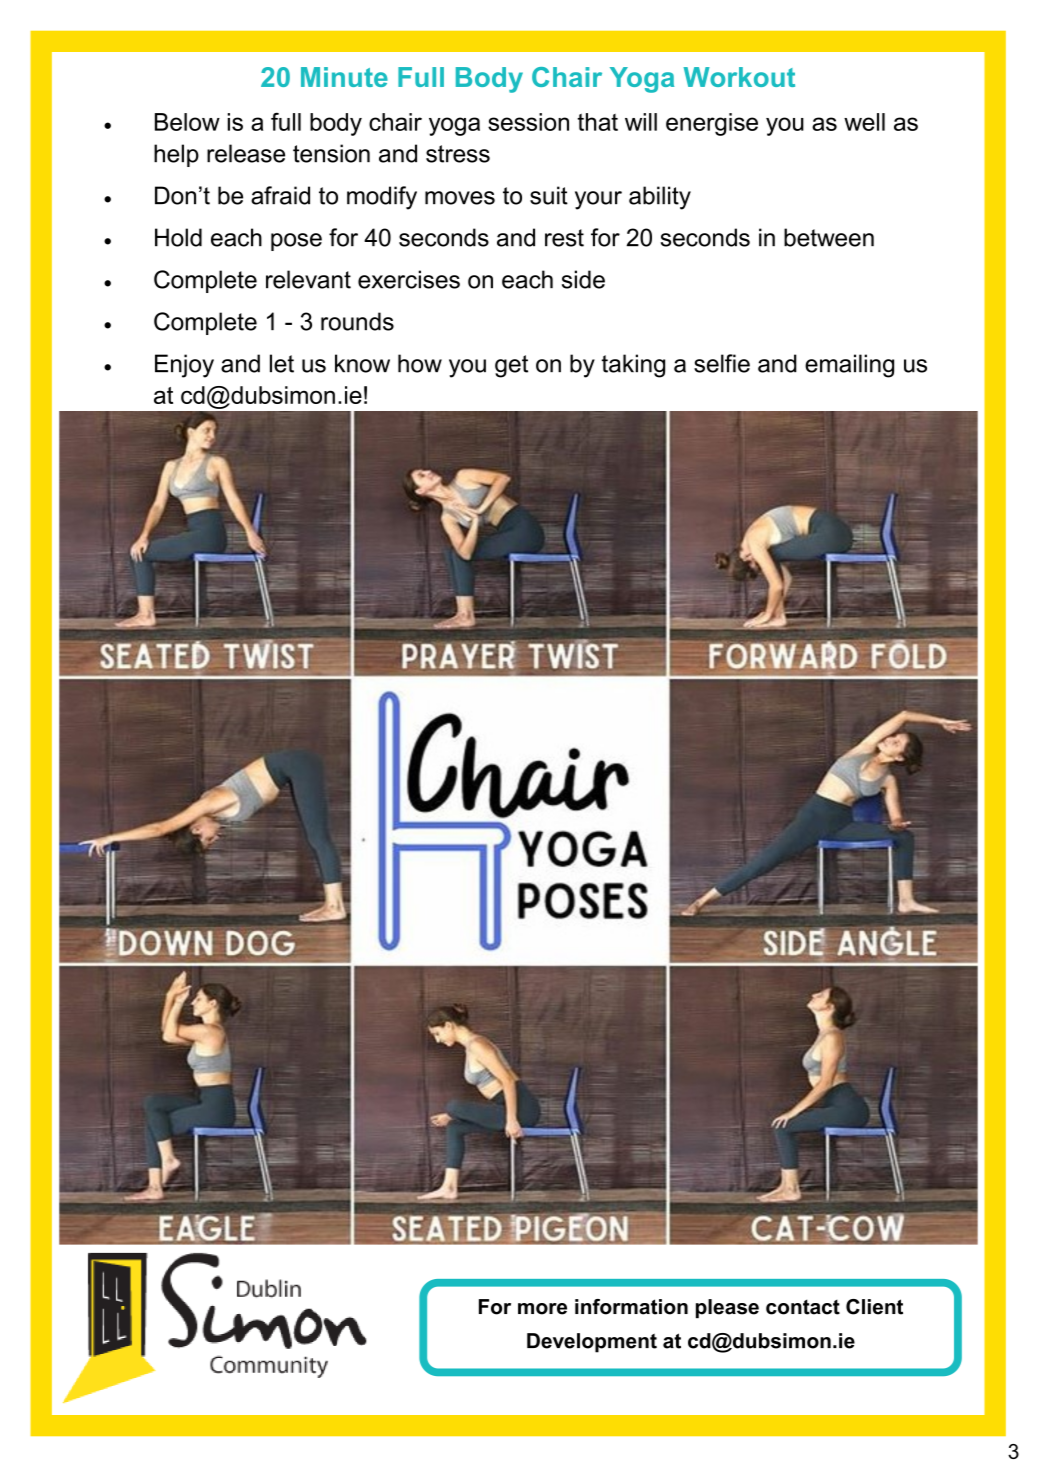 Image resolution: width=1037 pixels, height=1466 pixels. What do you see at coordinates (592, 1343) in the document?
I see `Development` at bounding box center [592, 1343].
